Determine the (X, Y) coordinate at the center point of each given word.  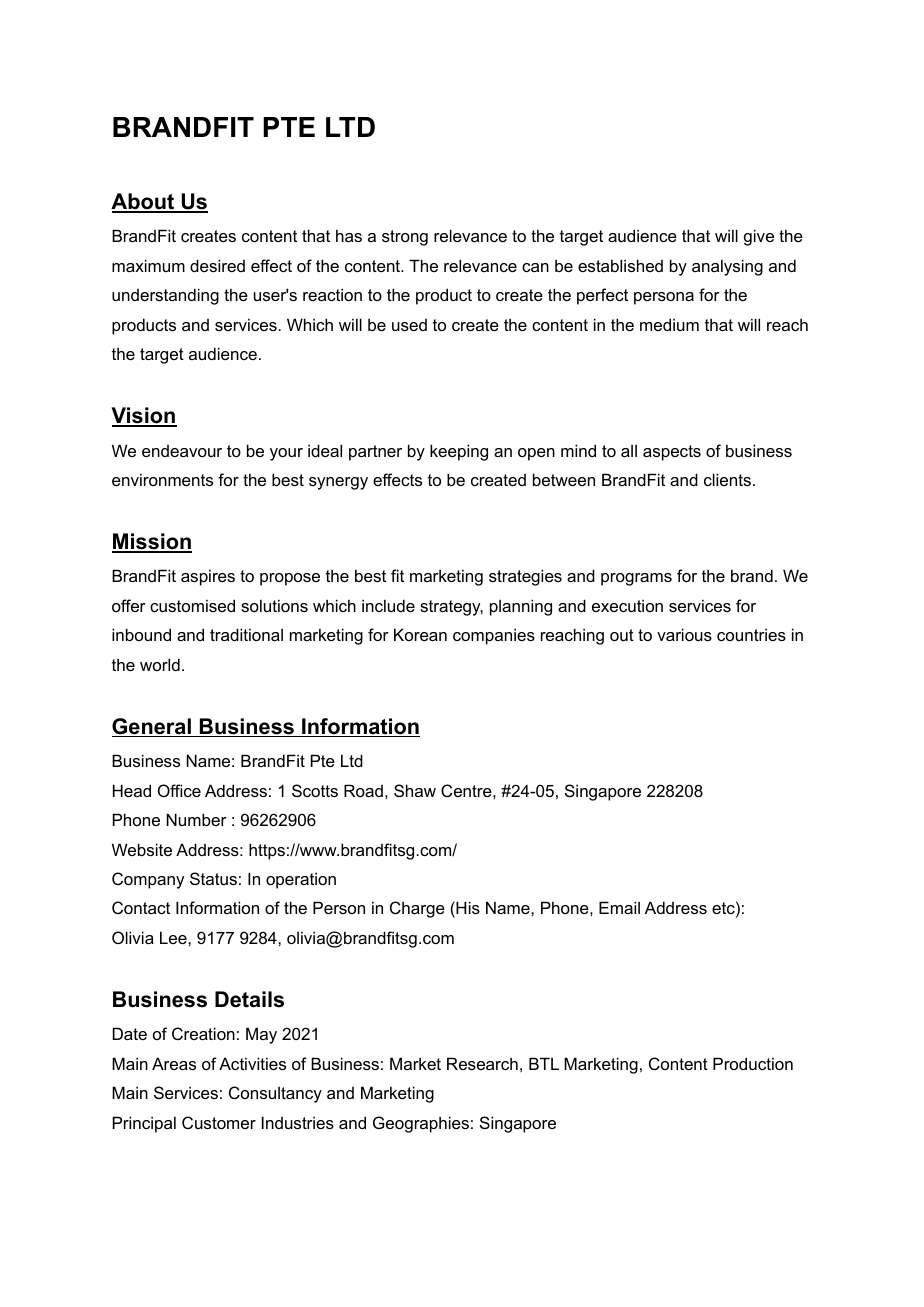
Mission (152, 543)
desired (217, 265)
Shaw (415, 790)
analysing (727, 267)
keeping (459, 452)
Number (196, 819)
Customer (219, 1122)
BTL (544, 1063)
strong (405, 238)
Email (619, 907)
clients (727, 479)
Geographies (421, 1124)
